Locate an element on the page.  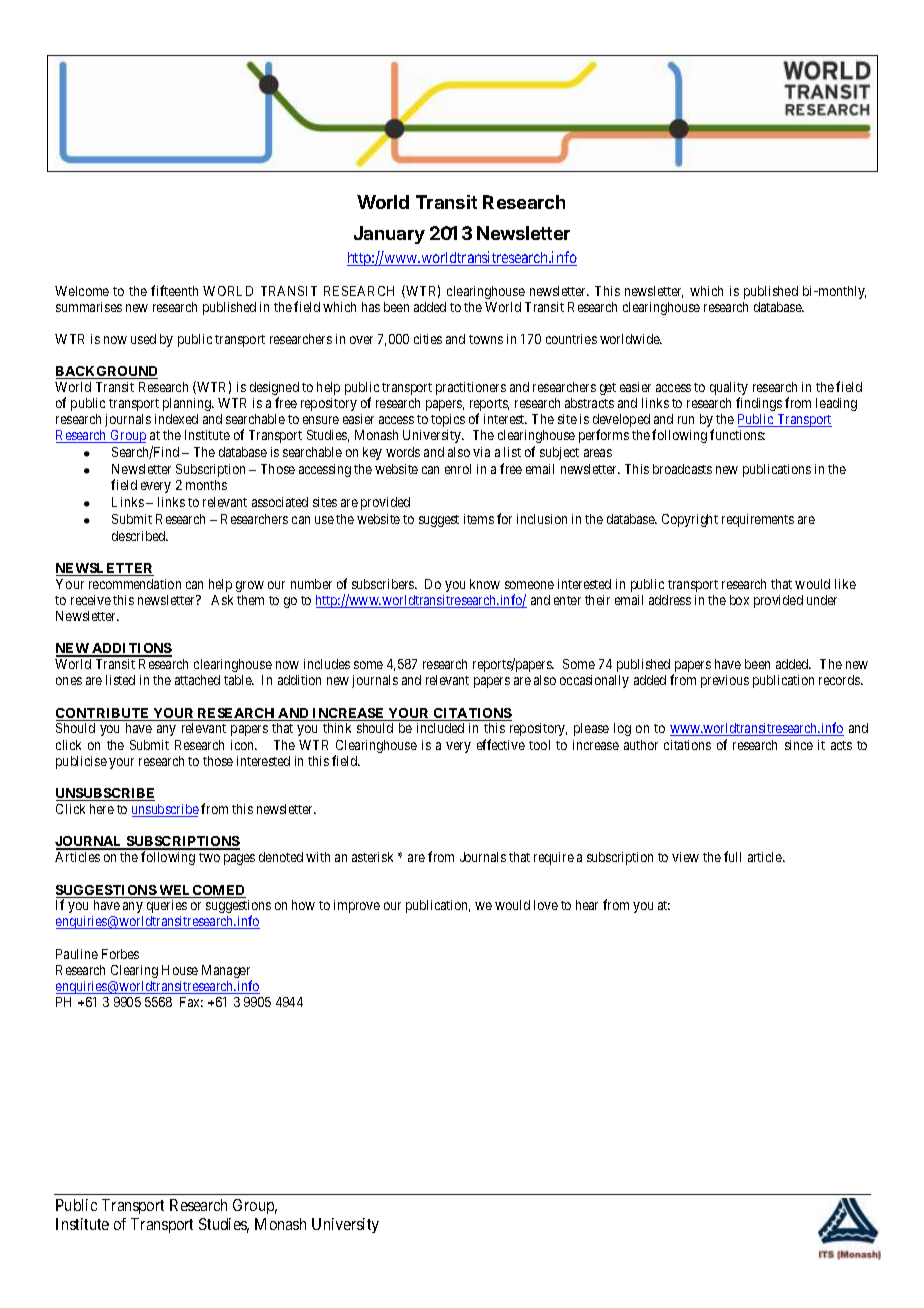
CONTRIBUTE is located at coordinates (104, 714).
